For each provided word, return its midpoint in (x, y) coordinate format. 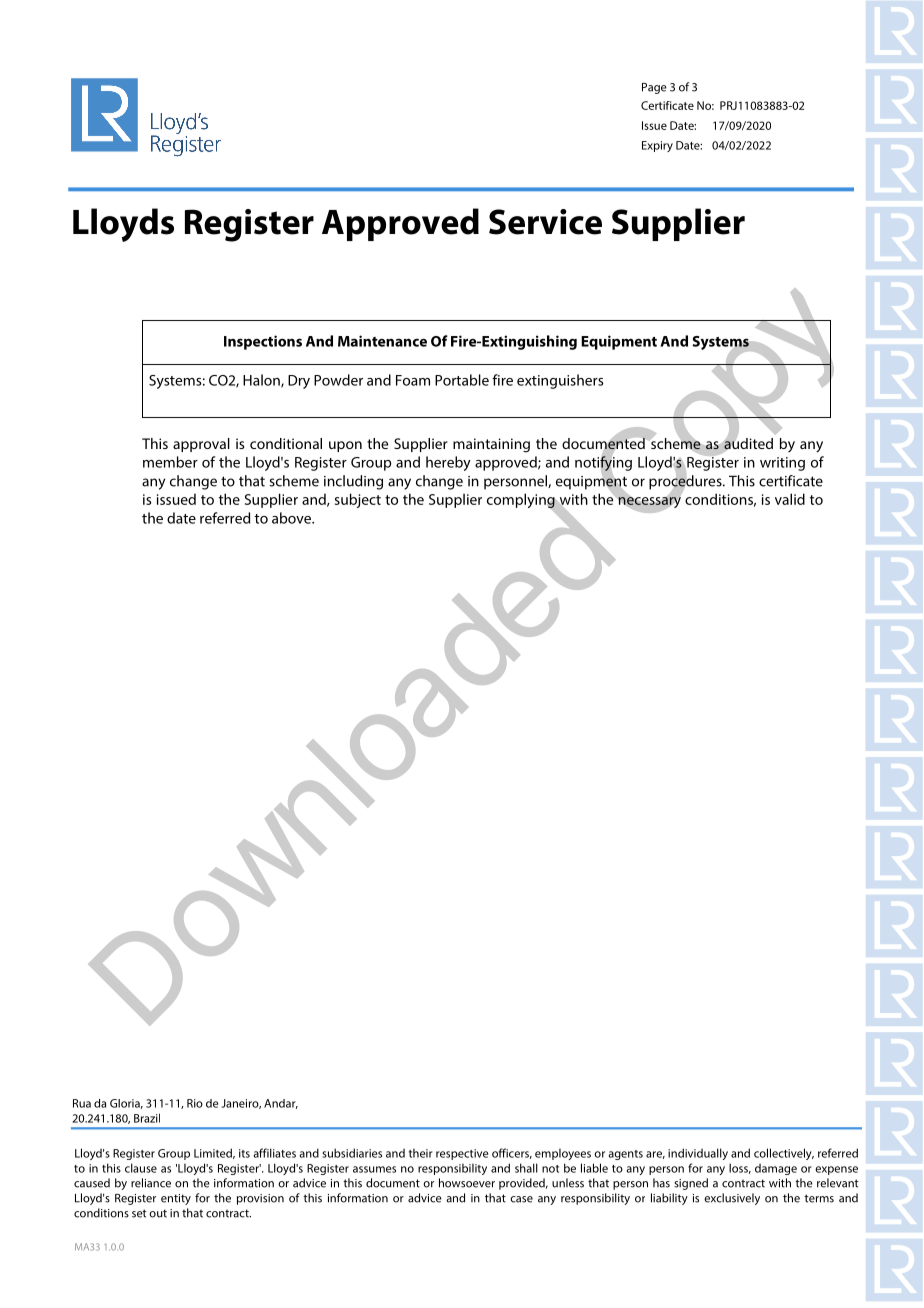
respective (462, 1154)
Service (545, 222)
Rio (195, 1103)
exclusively (732, 1199)
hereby (448, 463)
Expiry (657, 146)
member (170, 462)
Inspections (263, 342)
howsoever (467, 1183)
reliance (151, 1183)
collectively (784, 1154)
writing (782, 464)
